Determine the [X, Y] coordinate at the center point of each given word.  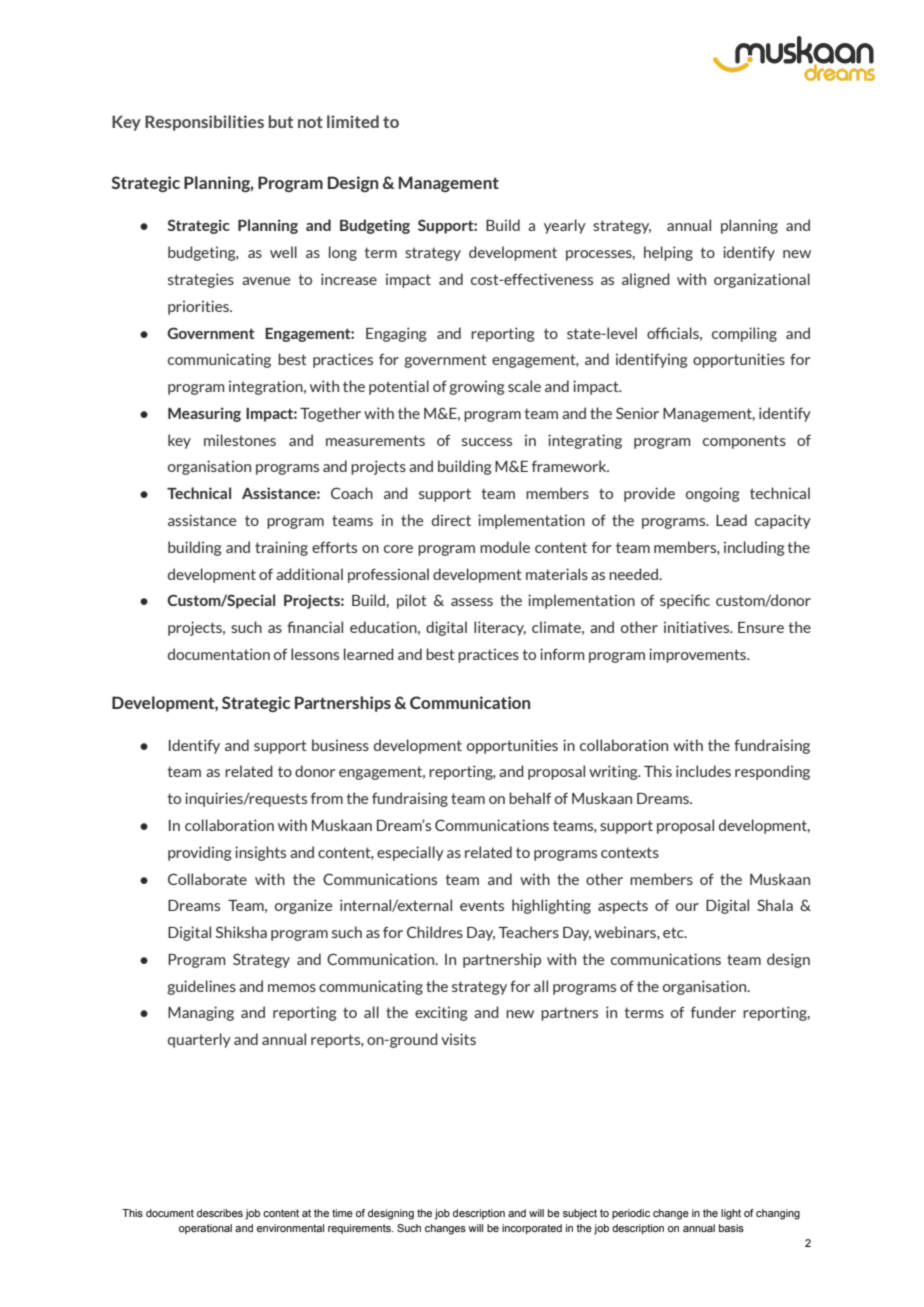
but [280, 121]
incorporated [532, 1229]
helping [668, 253]
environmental [290, 1228]
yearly [565, 226]
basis [731, 1228]
